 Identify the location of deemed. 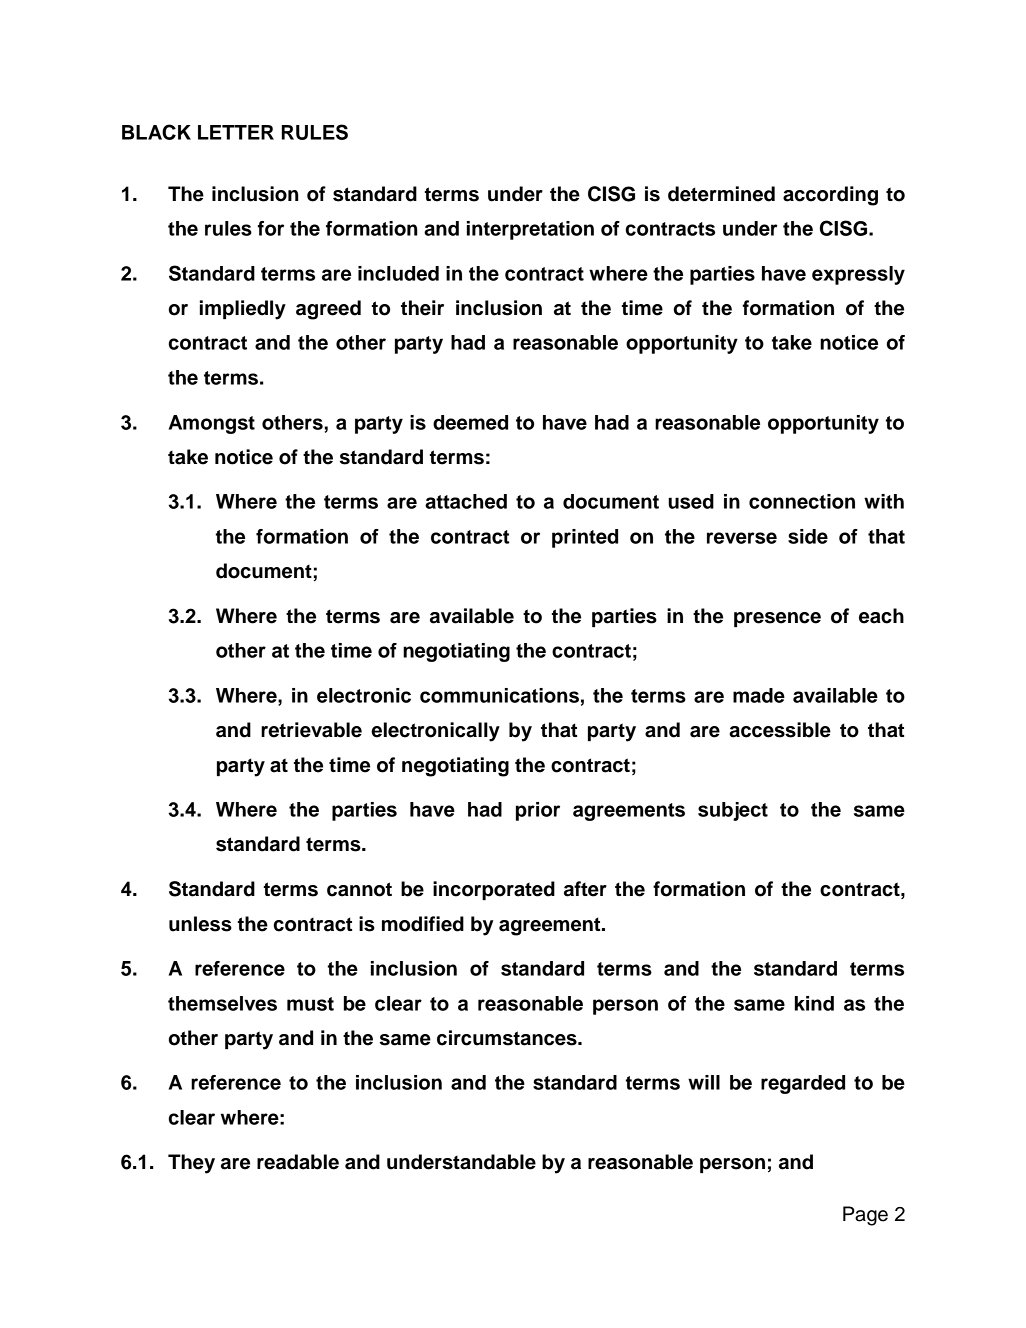
(470, 422).
